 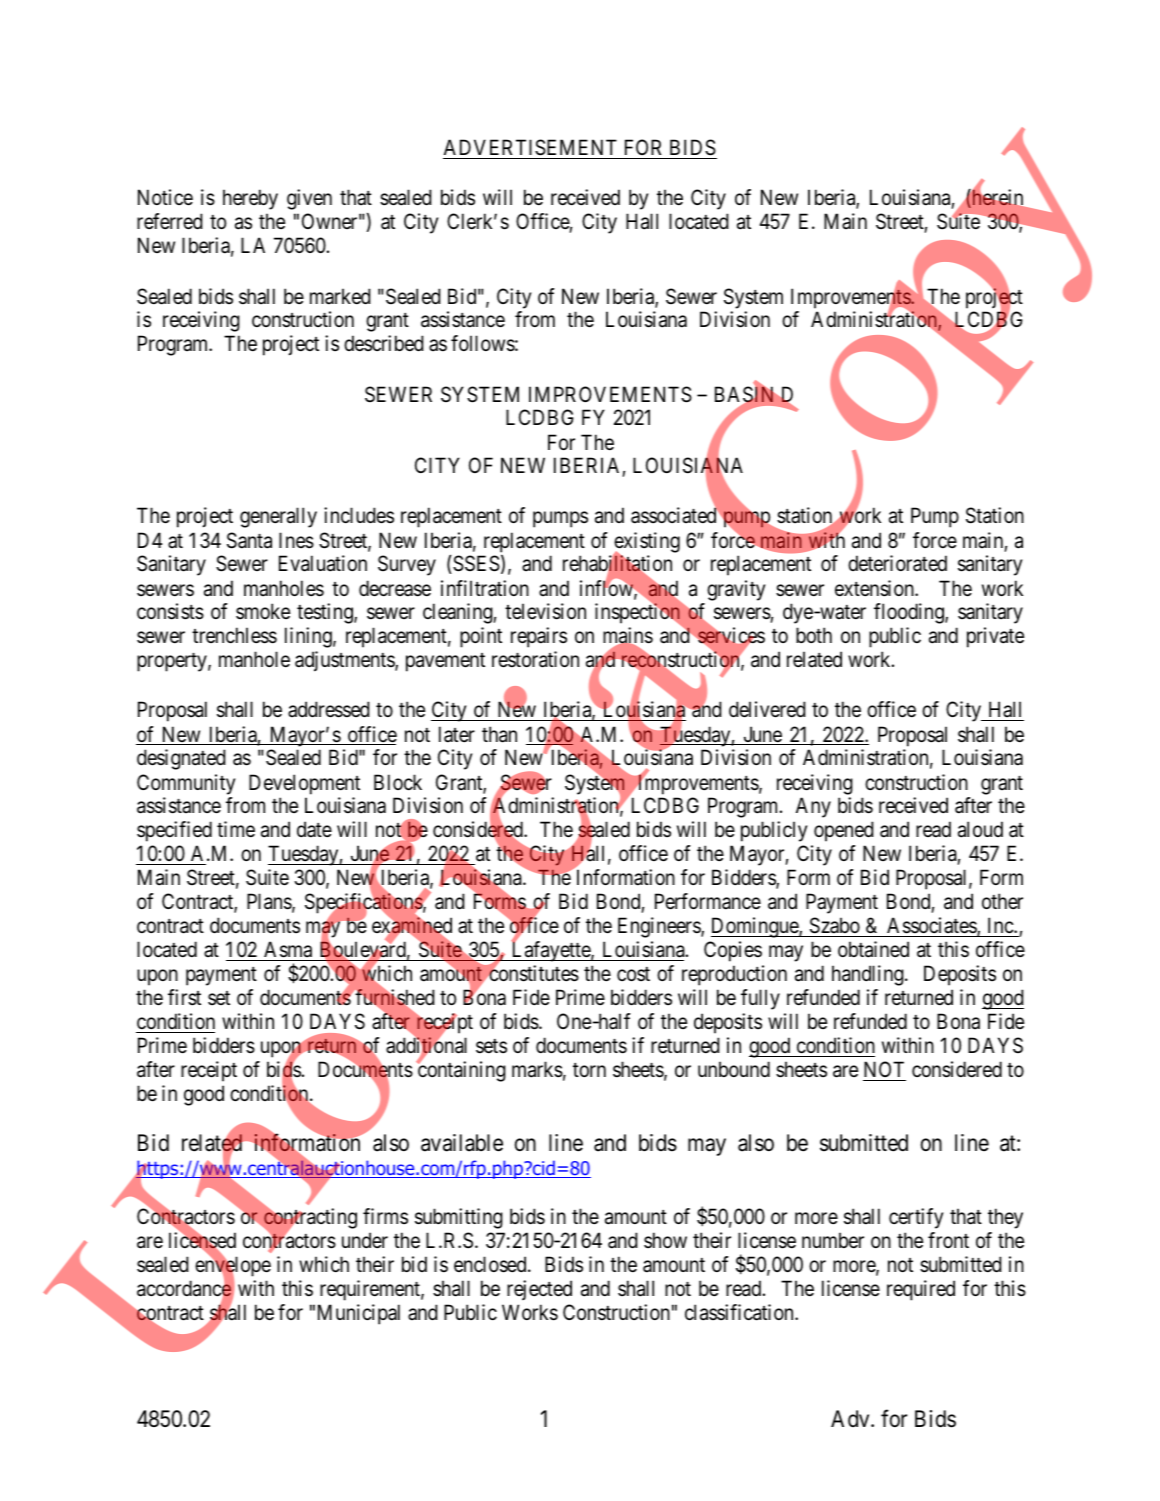 What do you see at coordinates (499, 734) in the screenshot?
I see `than` at bounding box center [499, 734].
